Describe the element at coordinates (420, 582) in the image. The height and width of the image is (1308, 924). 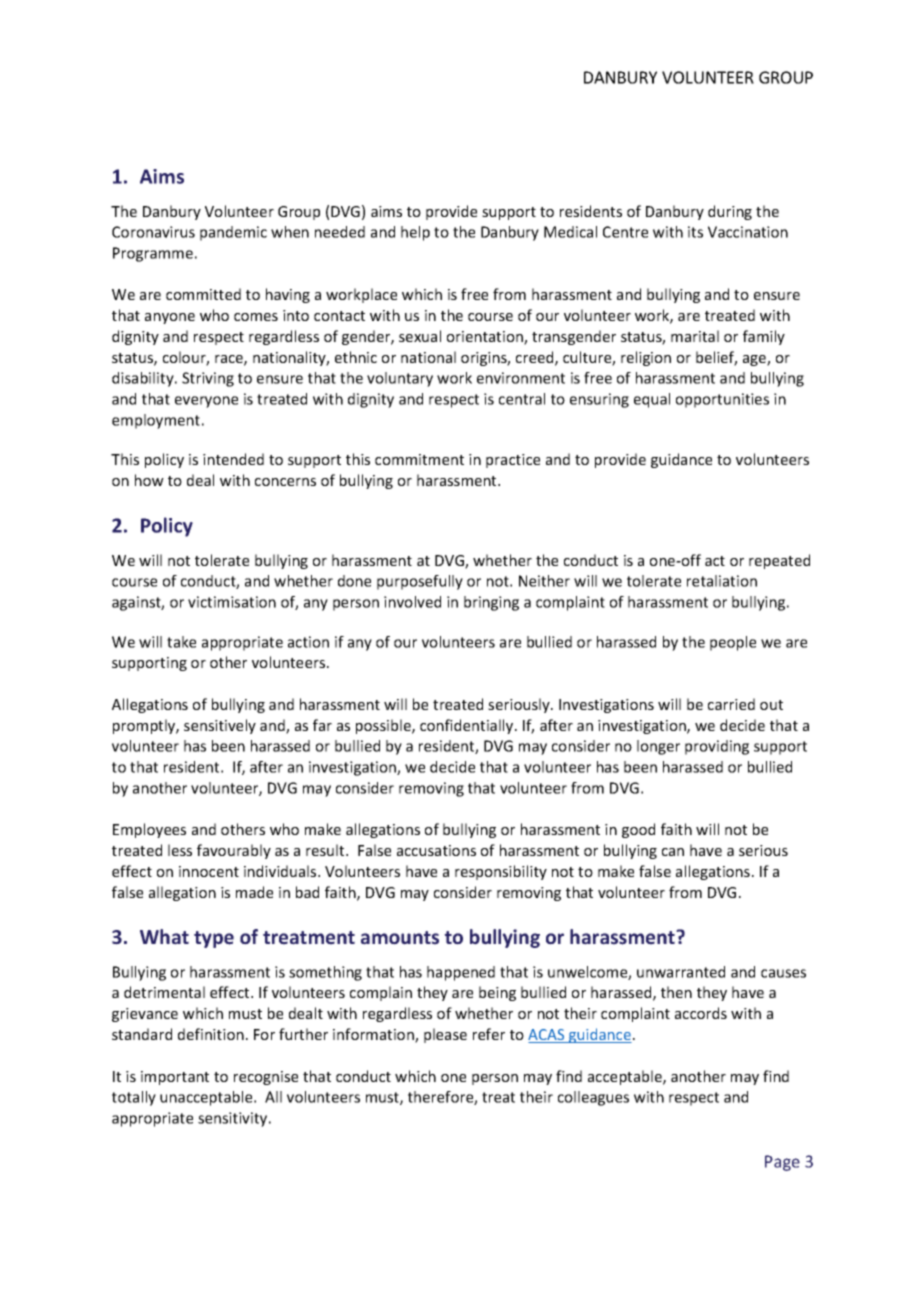
I see `purposefully` at that location.
